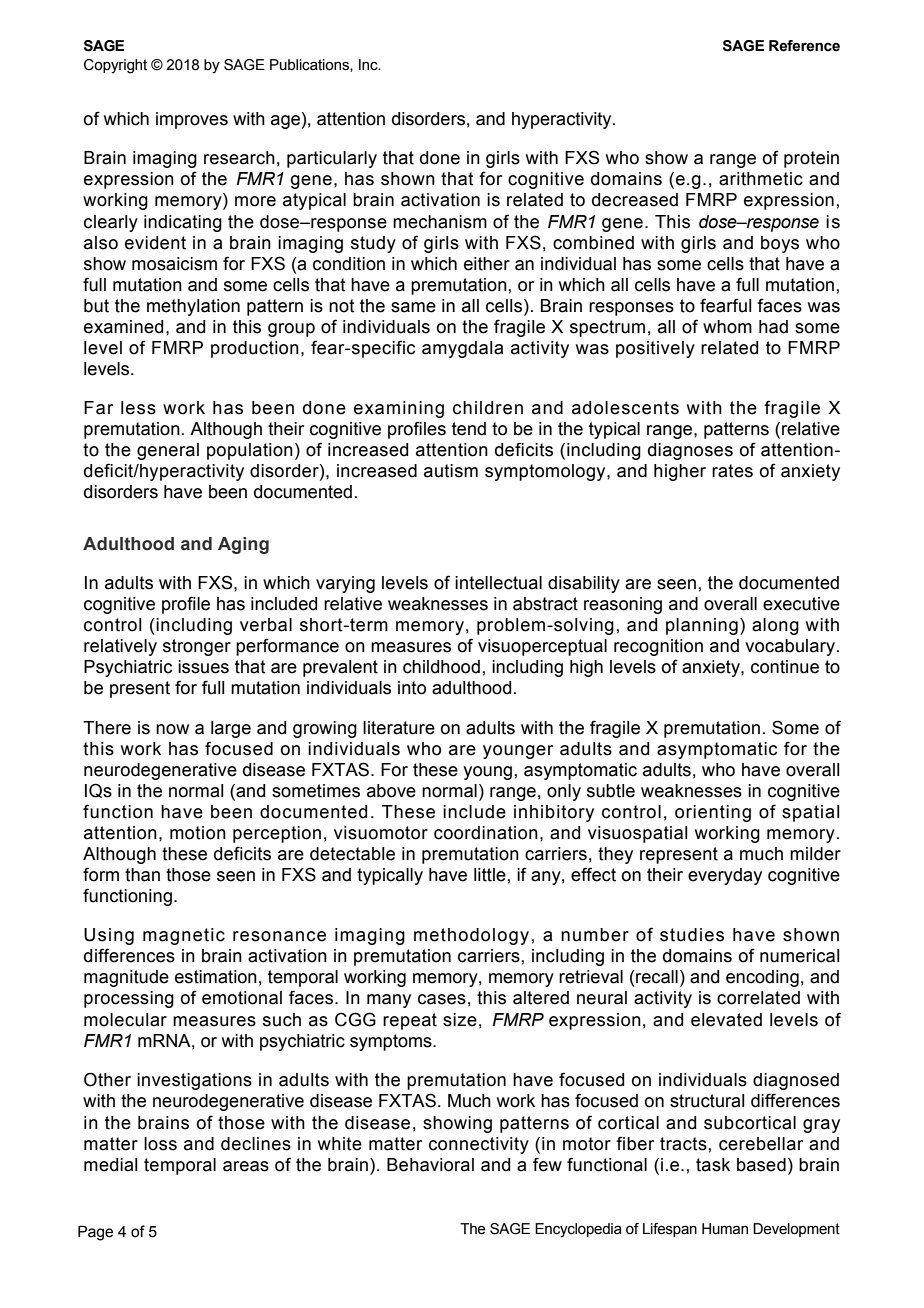  What do you see at coordinates (702, 626) in the document?
I see `planning` at bounding box center [702, 626].
